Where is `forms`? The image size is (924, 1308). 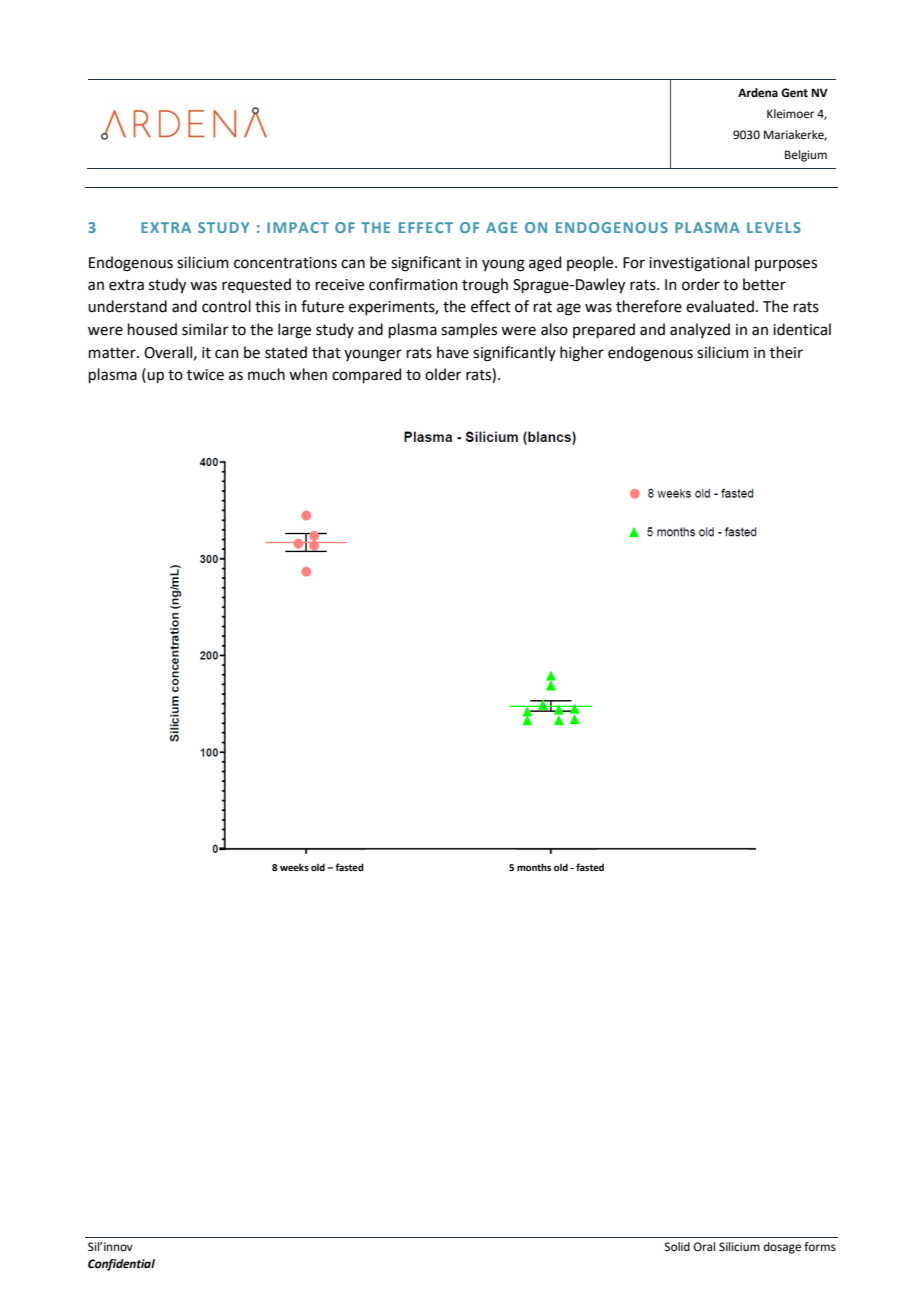
forms is located at coordinates (820, 1246).
